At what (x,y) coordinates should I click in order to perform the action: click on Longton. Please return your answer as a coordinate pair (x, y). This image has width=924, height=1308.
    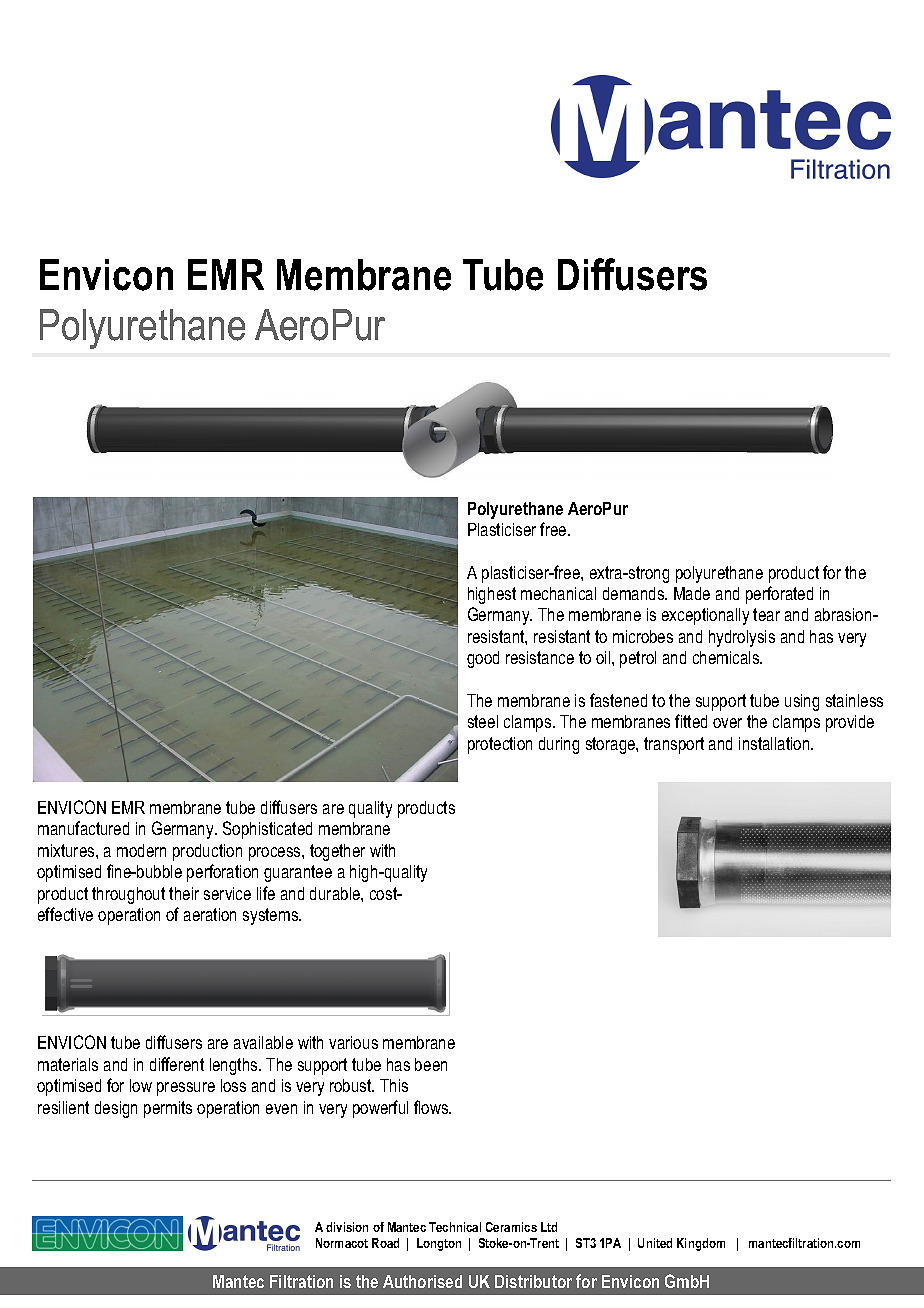
    Looking at the image, I should click on (439, 1244).
